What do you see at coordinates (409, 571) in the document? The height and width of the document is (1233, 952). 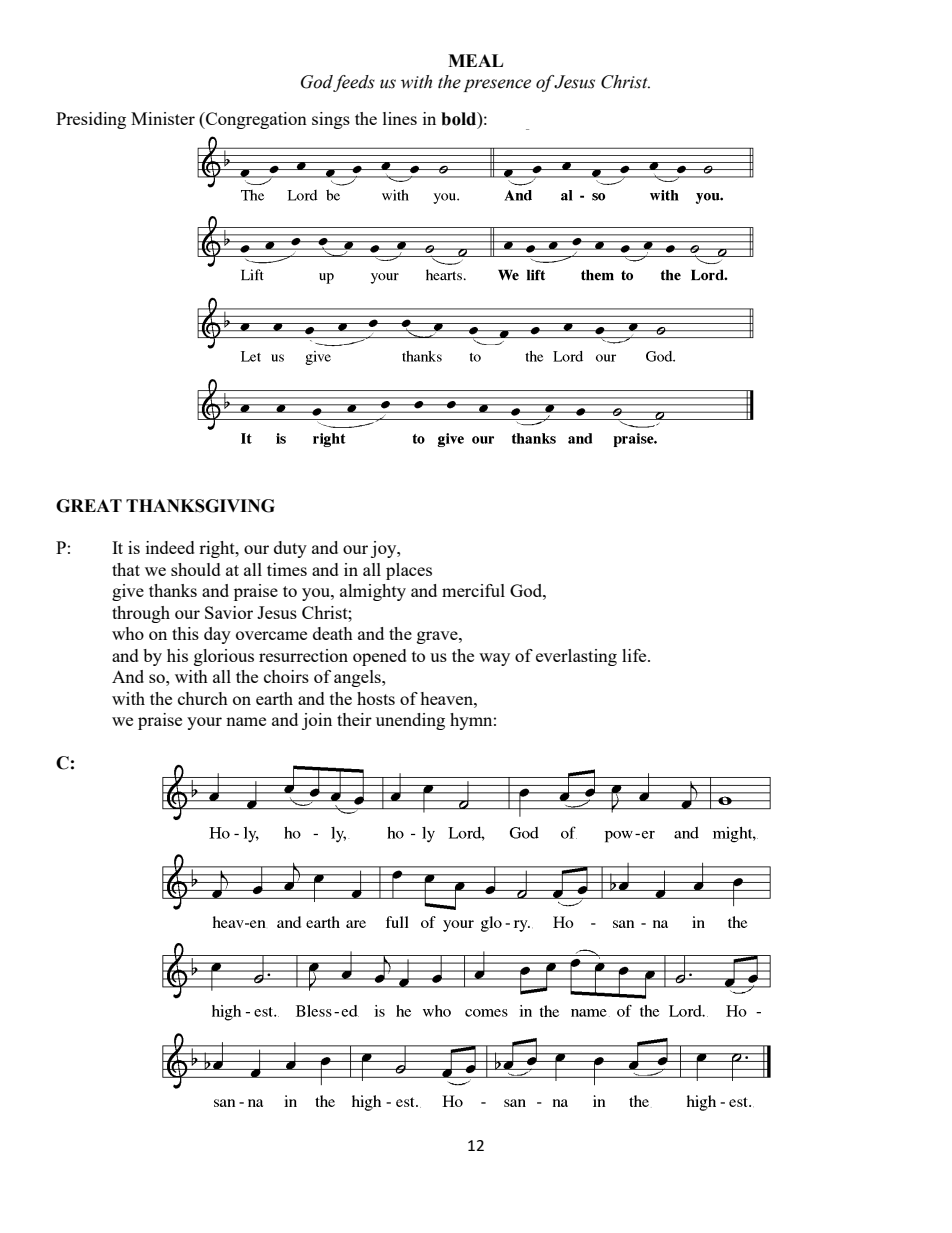 I see `places` at bounding box center [409, 571].
